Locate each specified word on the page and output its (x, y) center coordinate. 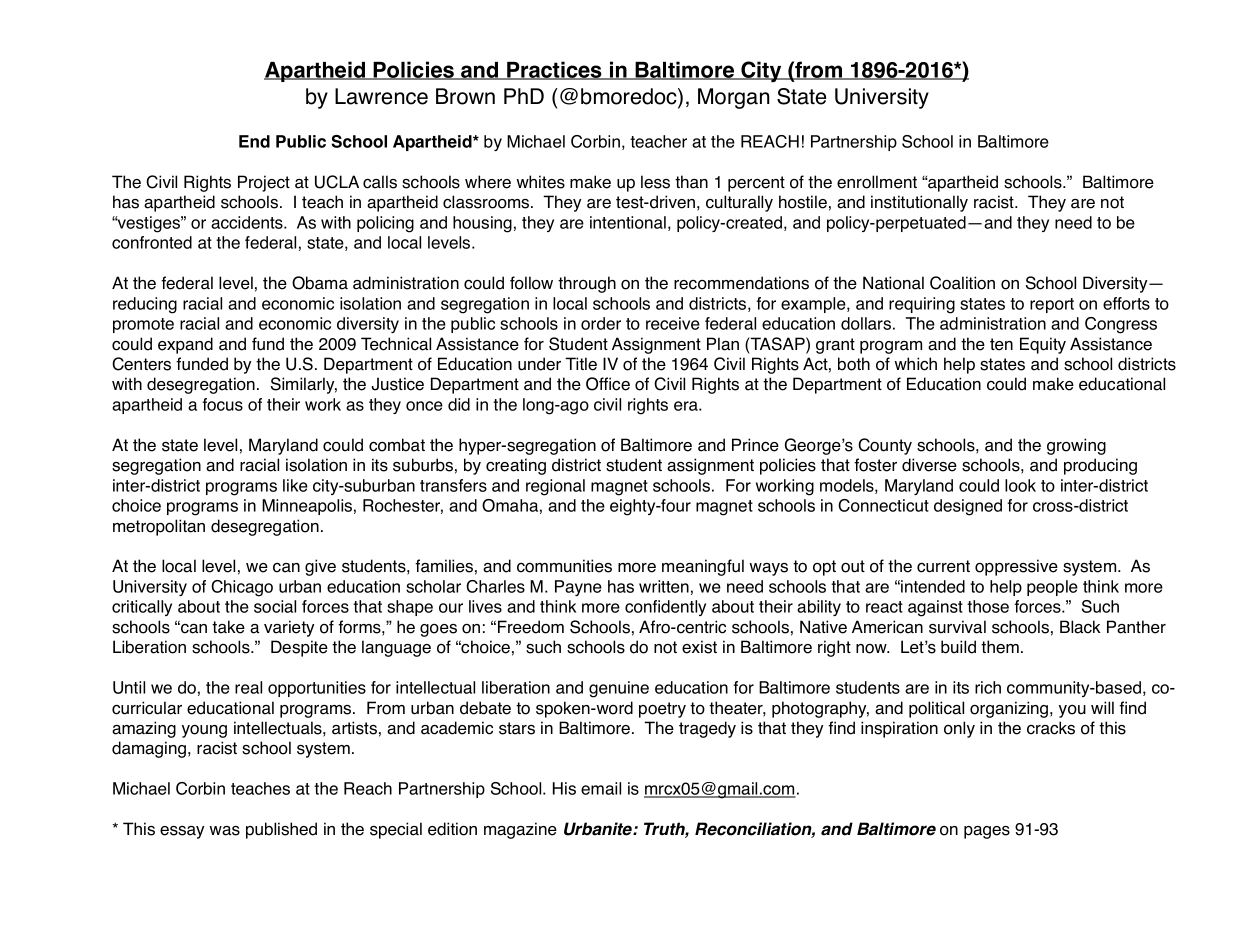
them (1000, 647)
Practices (554, 70)
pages (987, 832)
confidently (665, 608)
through (587, 284)
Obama (320, 283)
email (601, 788)
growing (1076, 446)
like (295, 485)
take (228, 627)
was (224, 831)
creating (516, 466)
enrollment (877, 182)
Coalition (962, 283)
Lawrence (381, 96)
